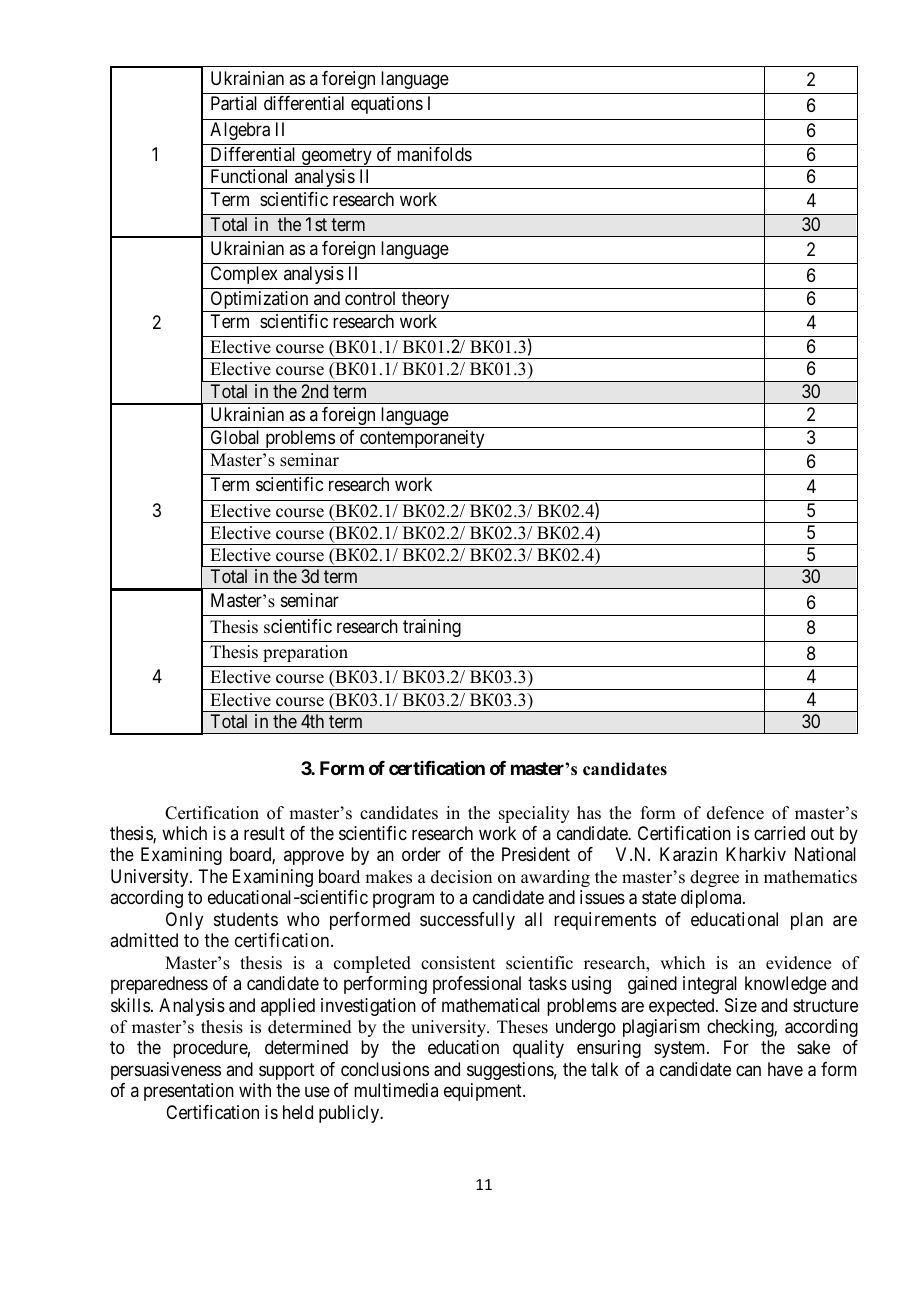 The height and width of the document is (1308, 924). Describe the element at coordinates (234, 103) in the document. I see `Partial` at that location.
